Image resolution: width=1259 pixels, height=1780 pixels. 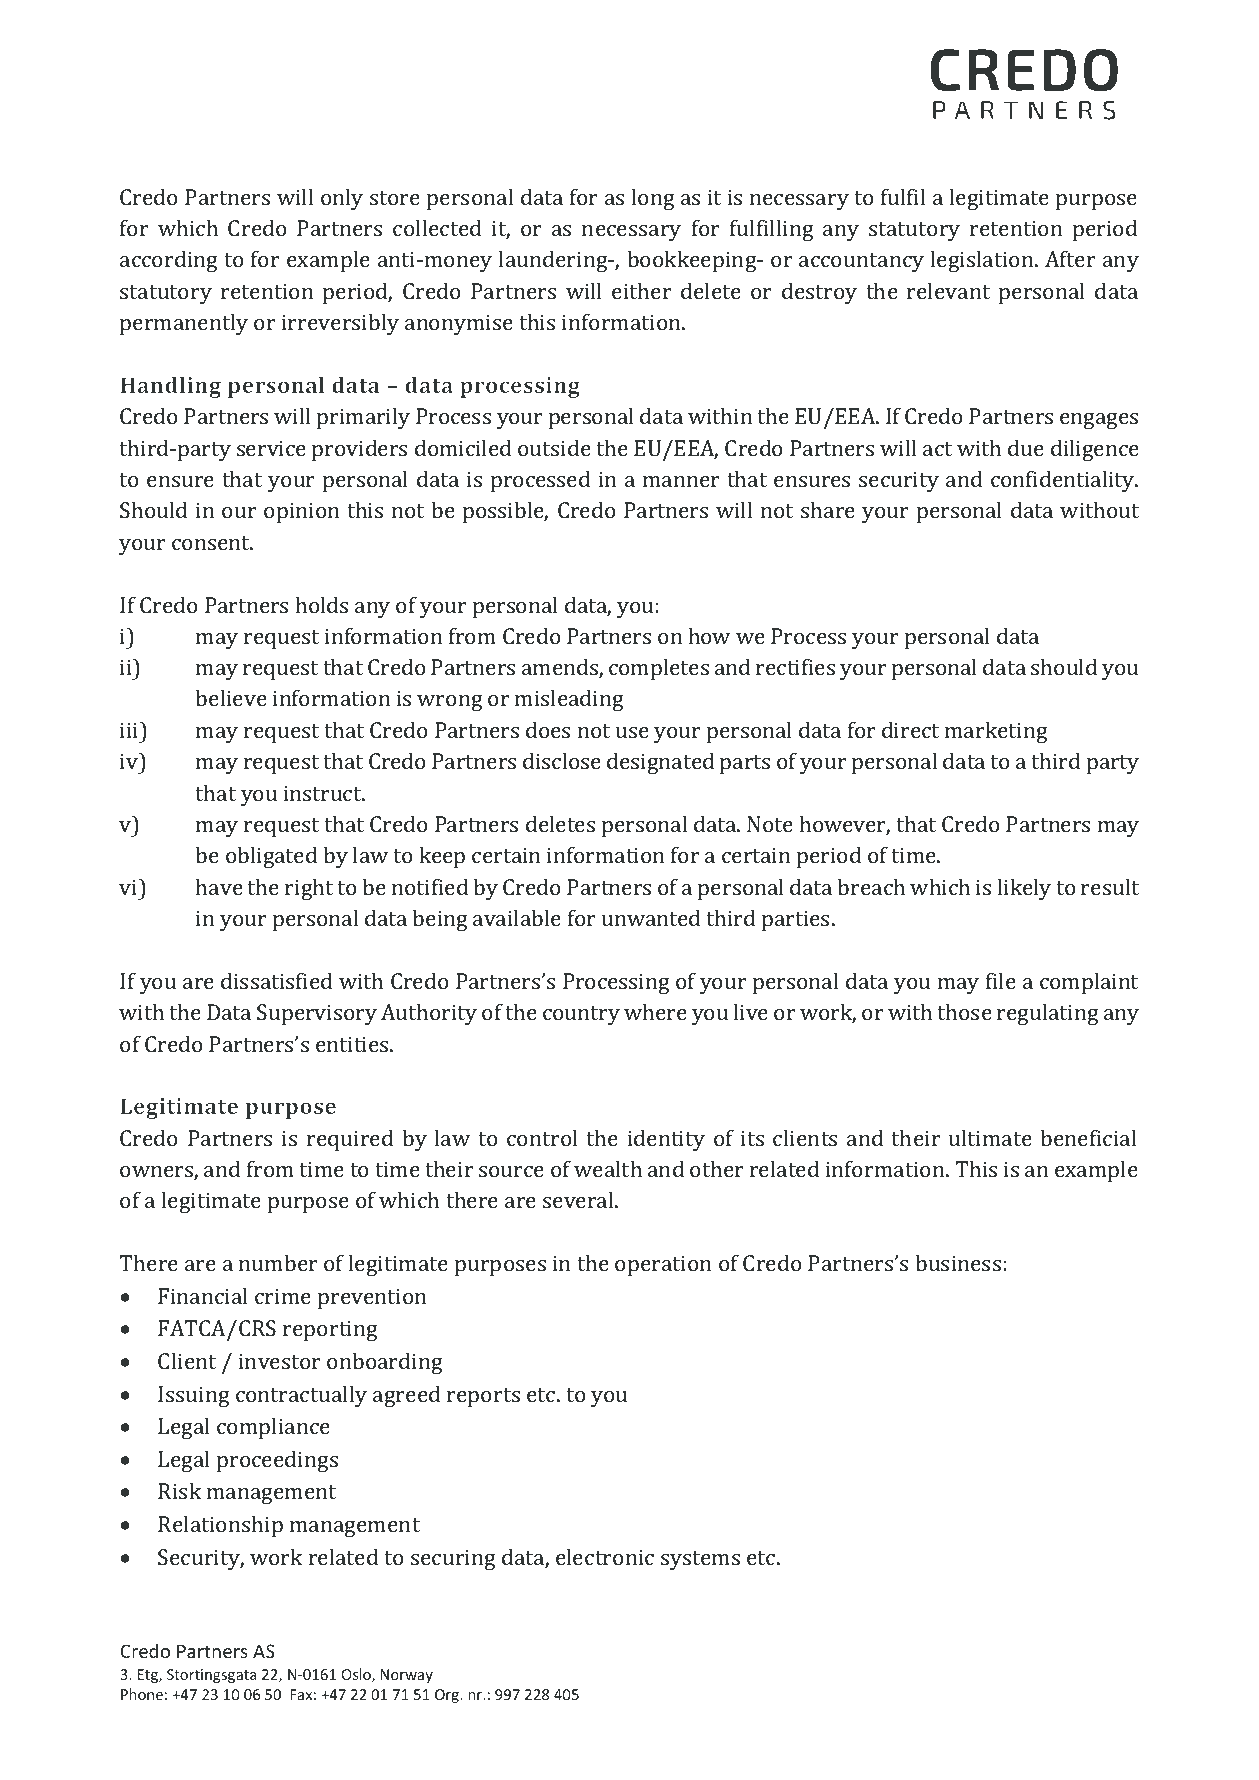 What do you see at coordinates (276, 980) in the image?
I see `dissatisfied` at bounding box center [276, 980].
